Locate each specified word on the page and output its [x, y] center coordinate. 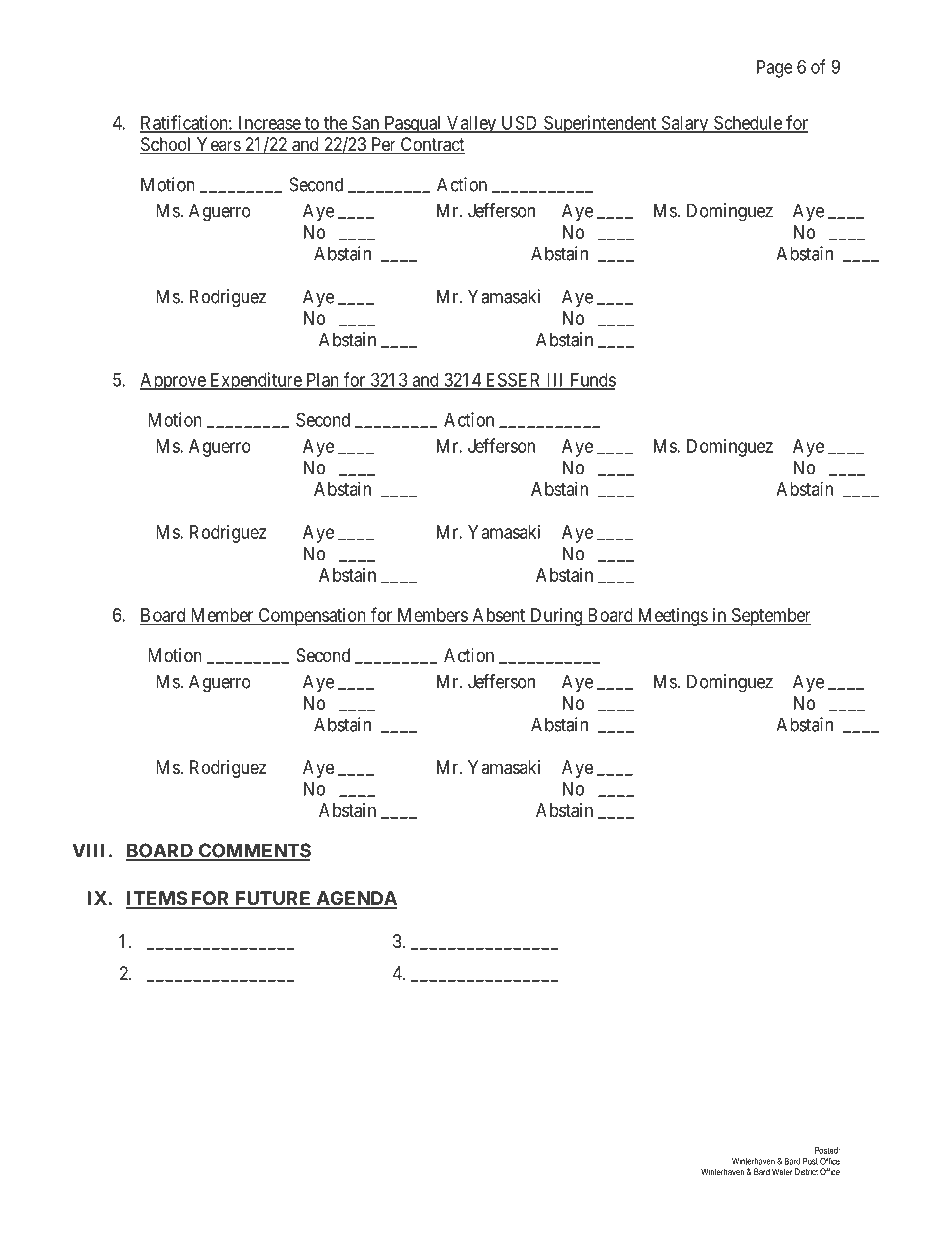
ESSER [513, 380]
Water [782, 1172]
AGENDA [356, 899]
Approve [173, 382]
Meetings [672, 617]
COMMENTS [254, 851]
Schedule [748, 123]
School [167, 145]
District [806, 1172]
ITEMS [157, 899]
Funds [591, 381]
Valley [471, 125]
